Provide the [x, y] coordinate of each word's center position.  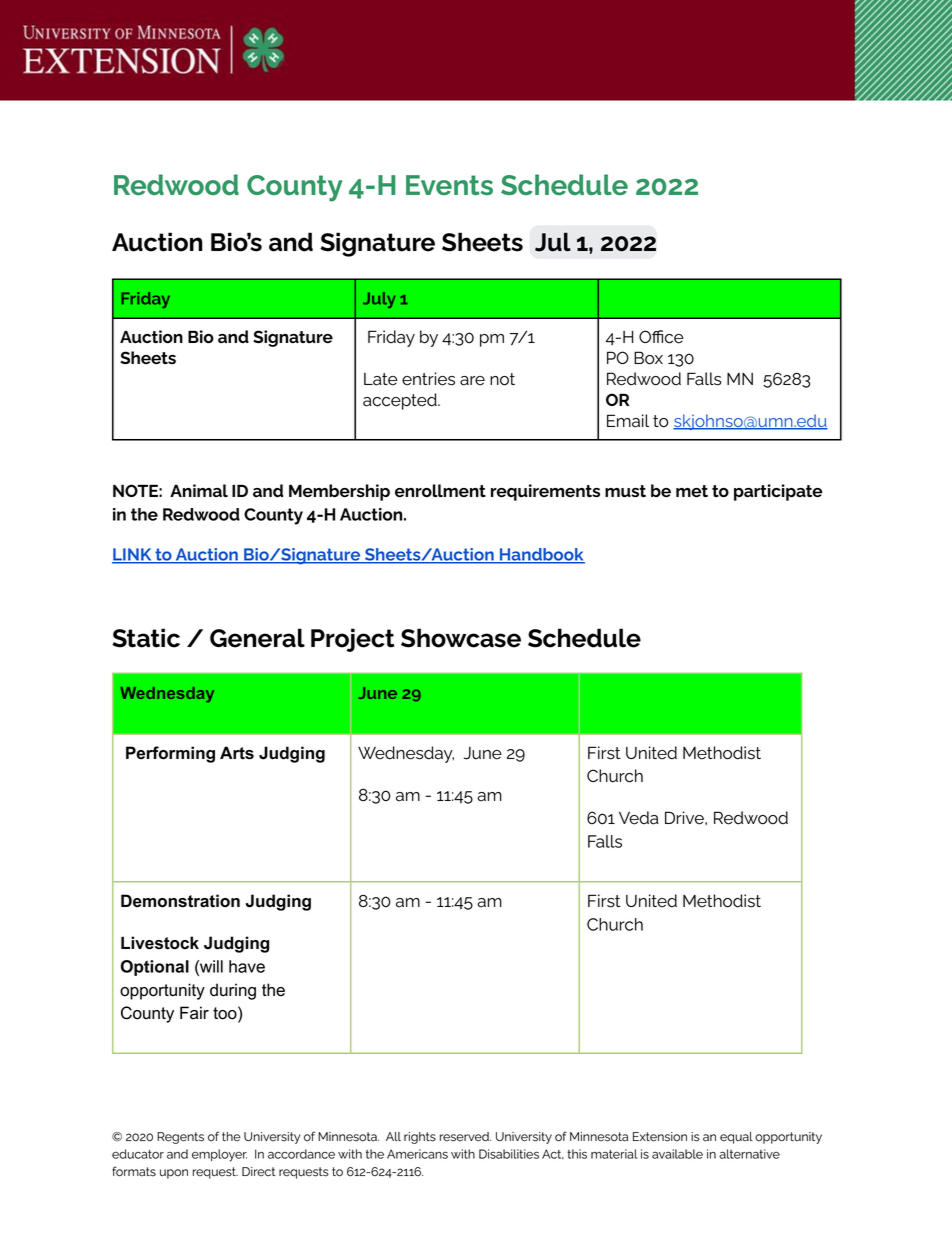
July [379, 300]
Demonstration [180, 901]
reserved [465, 1137]
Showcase [461, 638]
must [625, 491]
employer [219, 1155]
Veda [639, 818]
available [677, 1154]
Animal [199, 490]
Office [661, 337]
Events [449, 185]
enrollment [440, 491]
